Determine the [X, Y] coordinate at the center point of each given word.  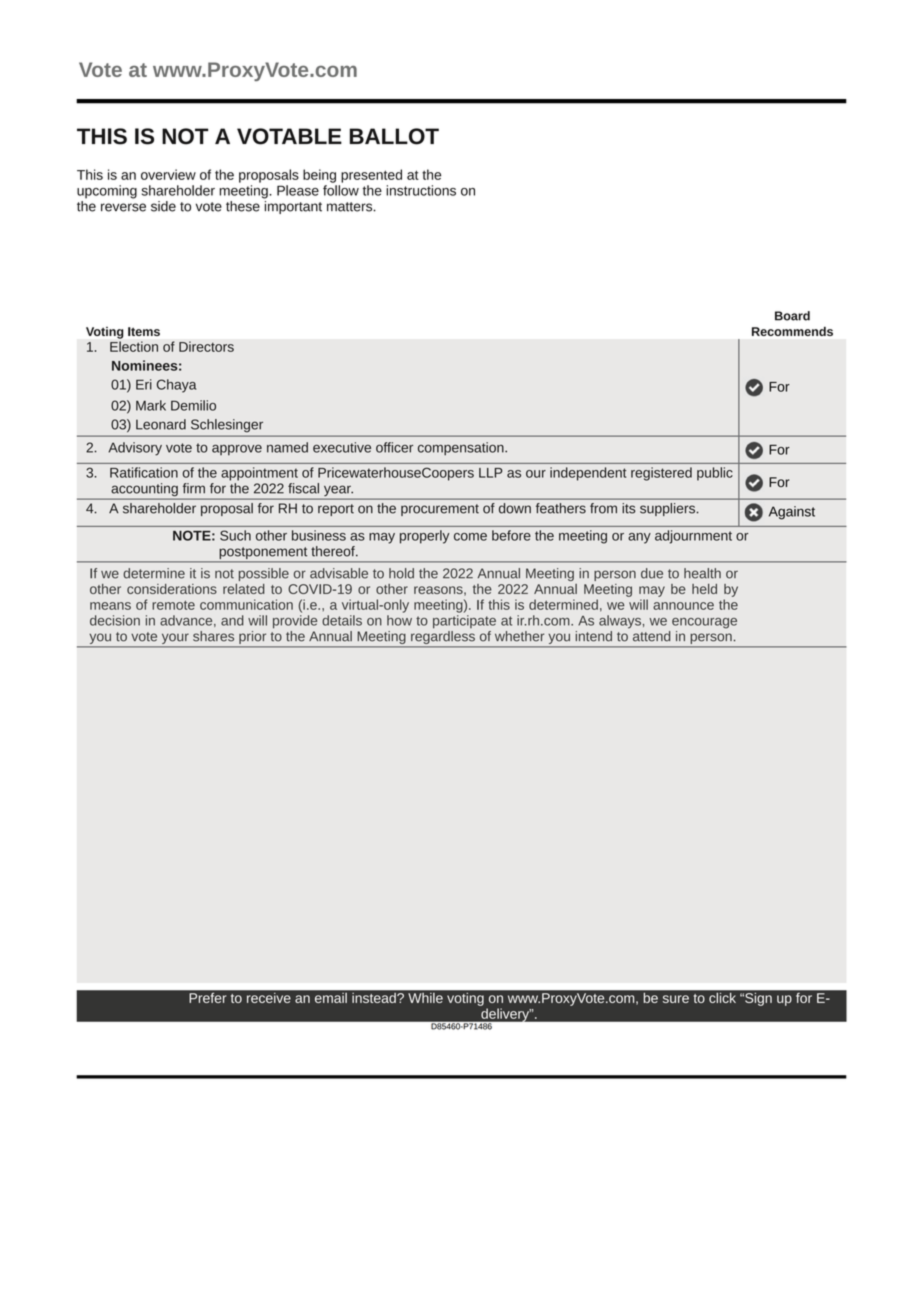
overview [168, 174]
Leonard [161, 424]
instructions [421, 190]
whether [519, 636]
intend [593, 636]
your [175, 638]
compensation [462, 449]
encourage [704, 623]
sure [676, 999]
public [715, 474]
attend [651, 636]
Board [792, 316]
